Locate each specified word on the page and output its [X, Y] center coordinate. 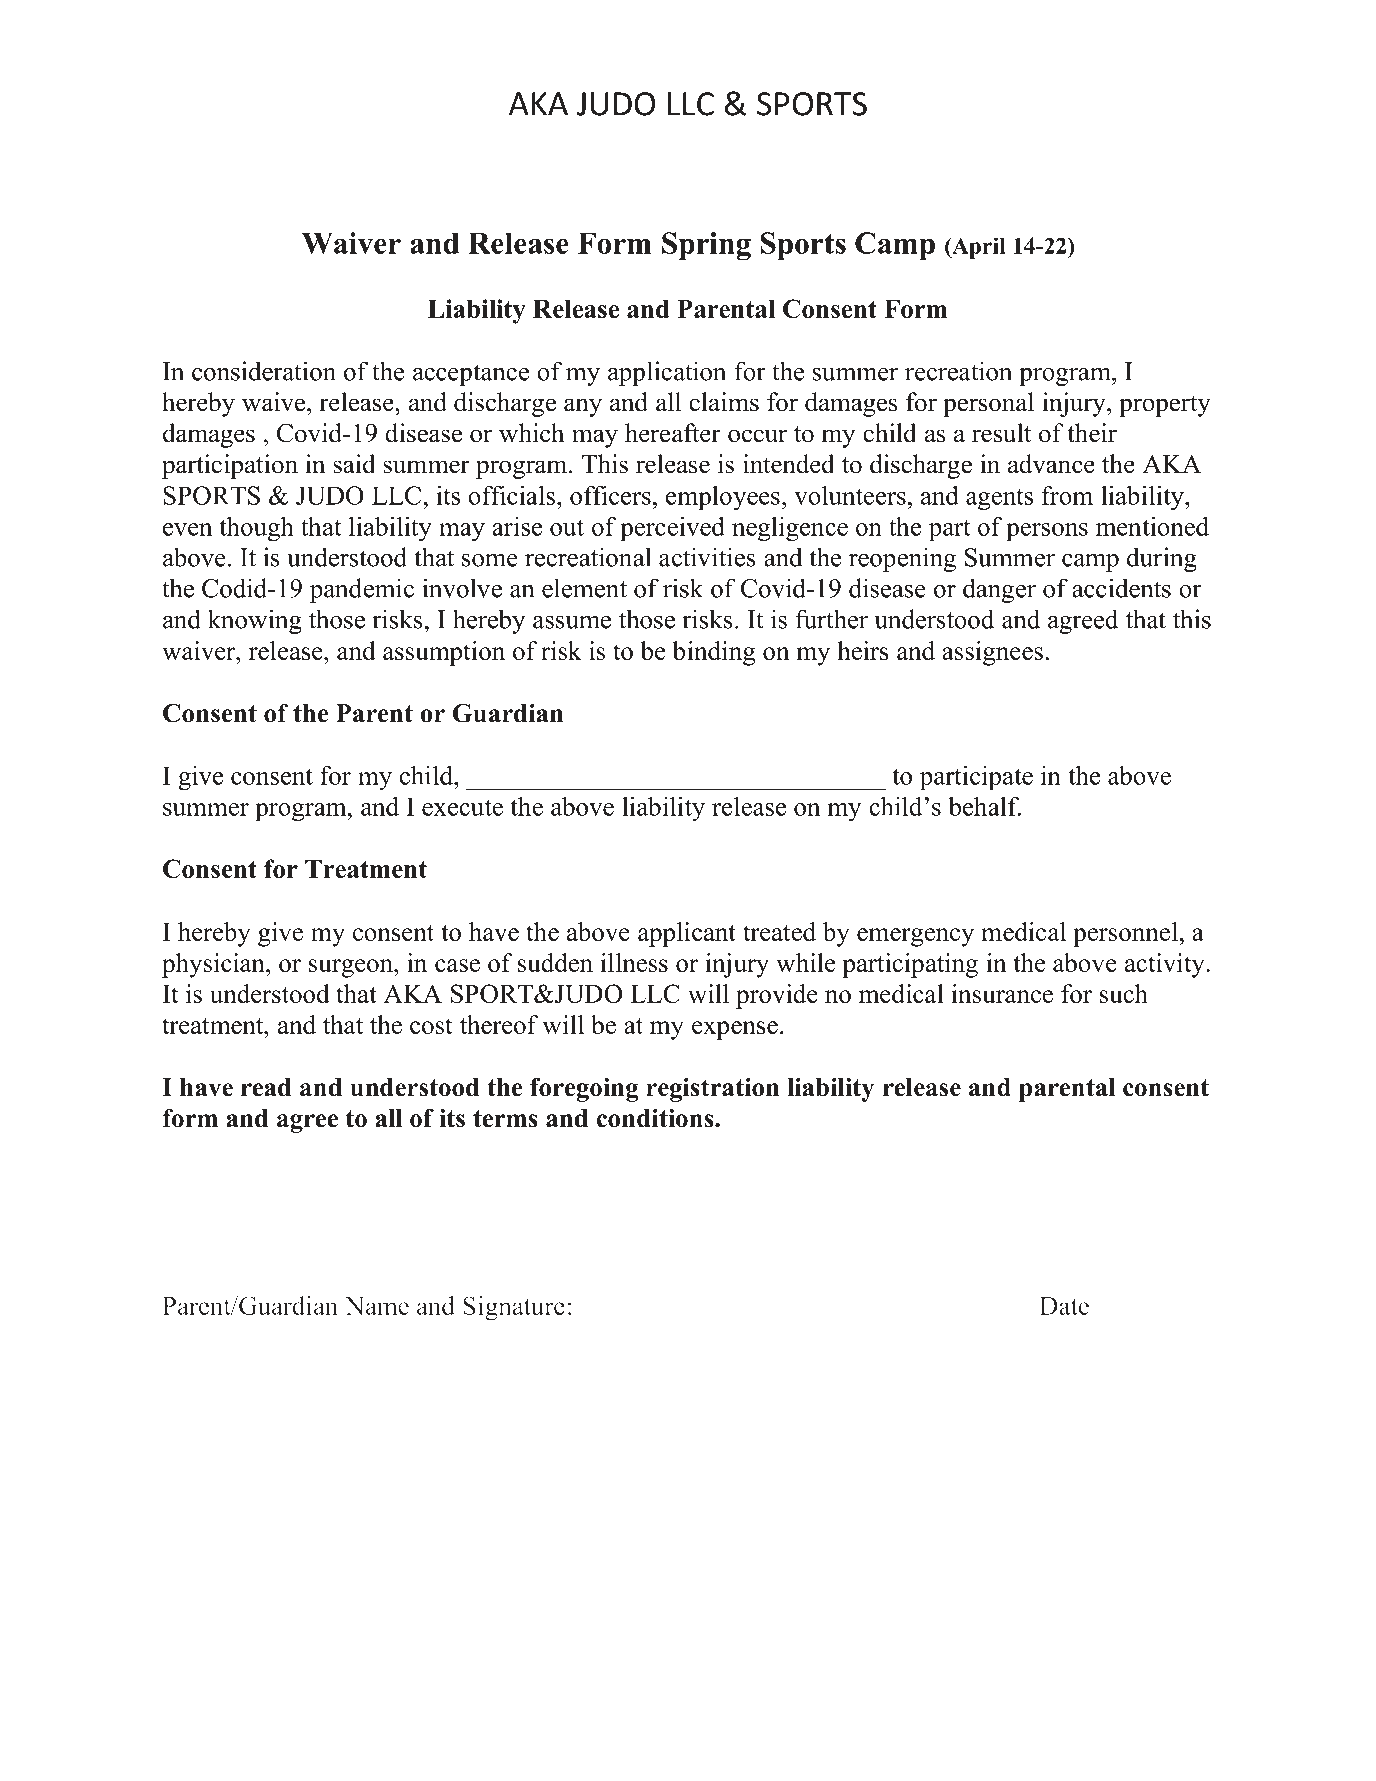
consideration [264, 371]
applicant [687, 934]
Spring [706, 246]
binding [713, 653]
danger [999, 590]
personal [988, 404]
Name [377, 1306]
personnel [1126, 934]
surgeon [352, 968]
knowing [255, 621]
